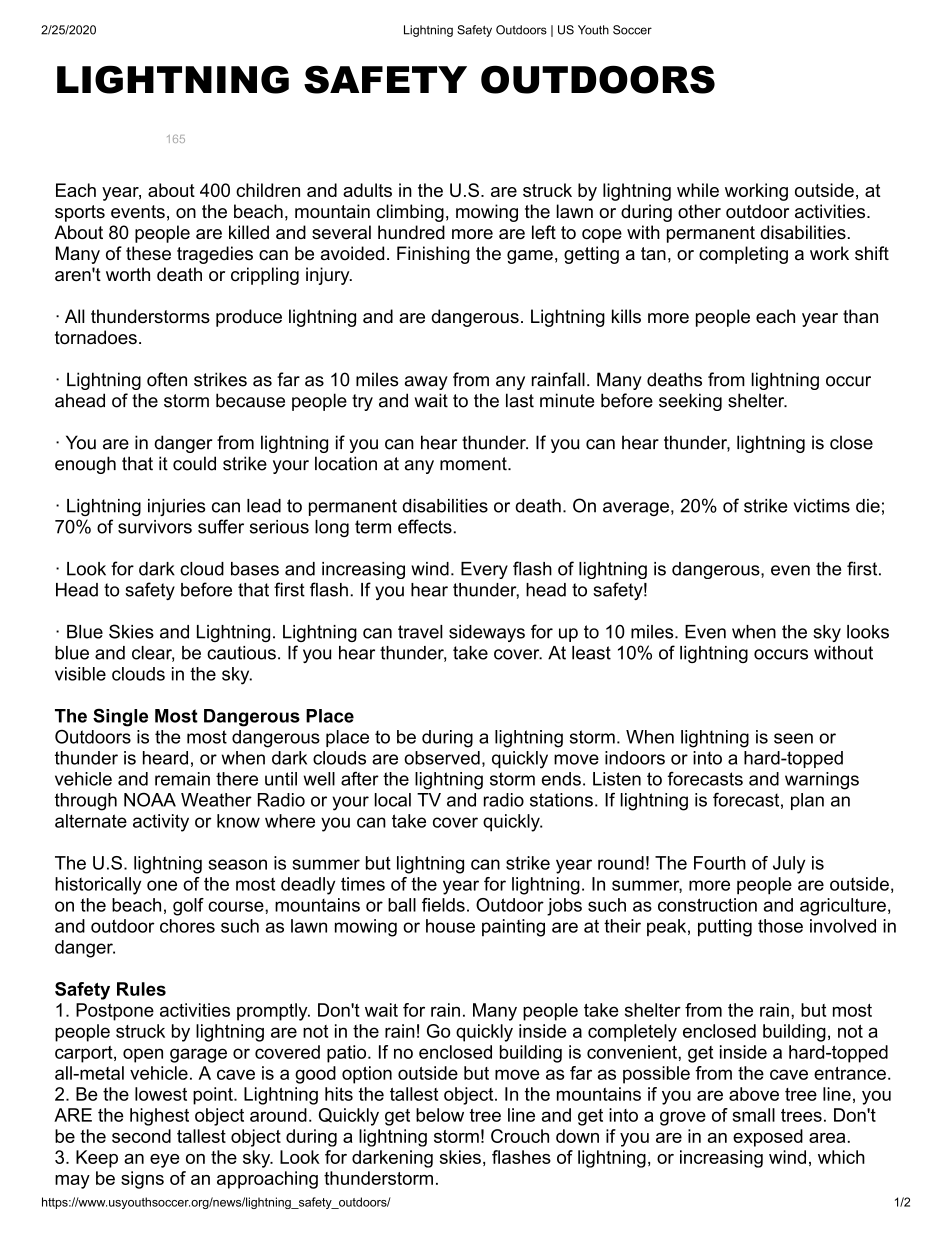  What do you see at coordinates (793, 738) in the document?
I see `seen` at bounding box center [793, 738].
